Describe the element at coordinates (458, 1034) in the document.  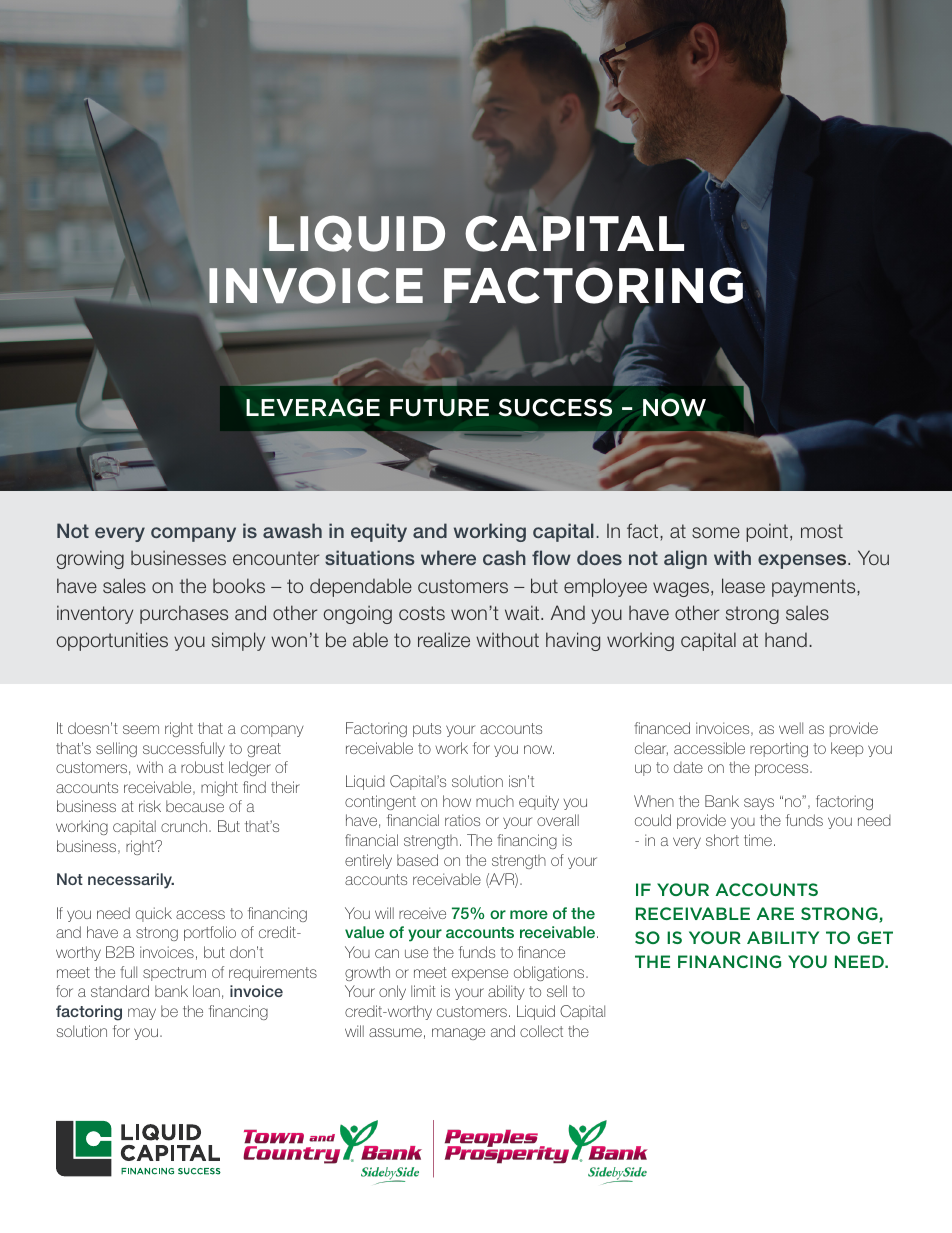
I see `manage` at that location.
